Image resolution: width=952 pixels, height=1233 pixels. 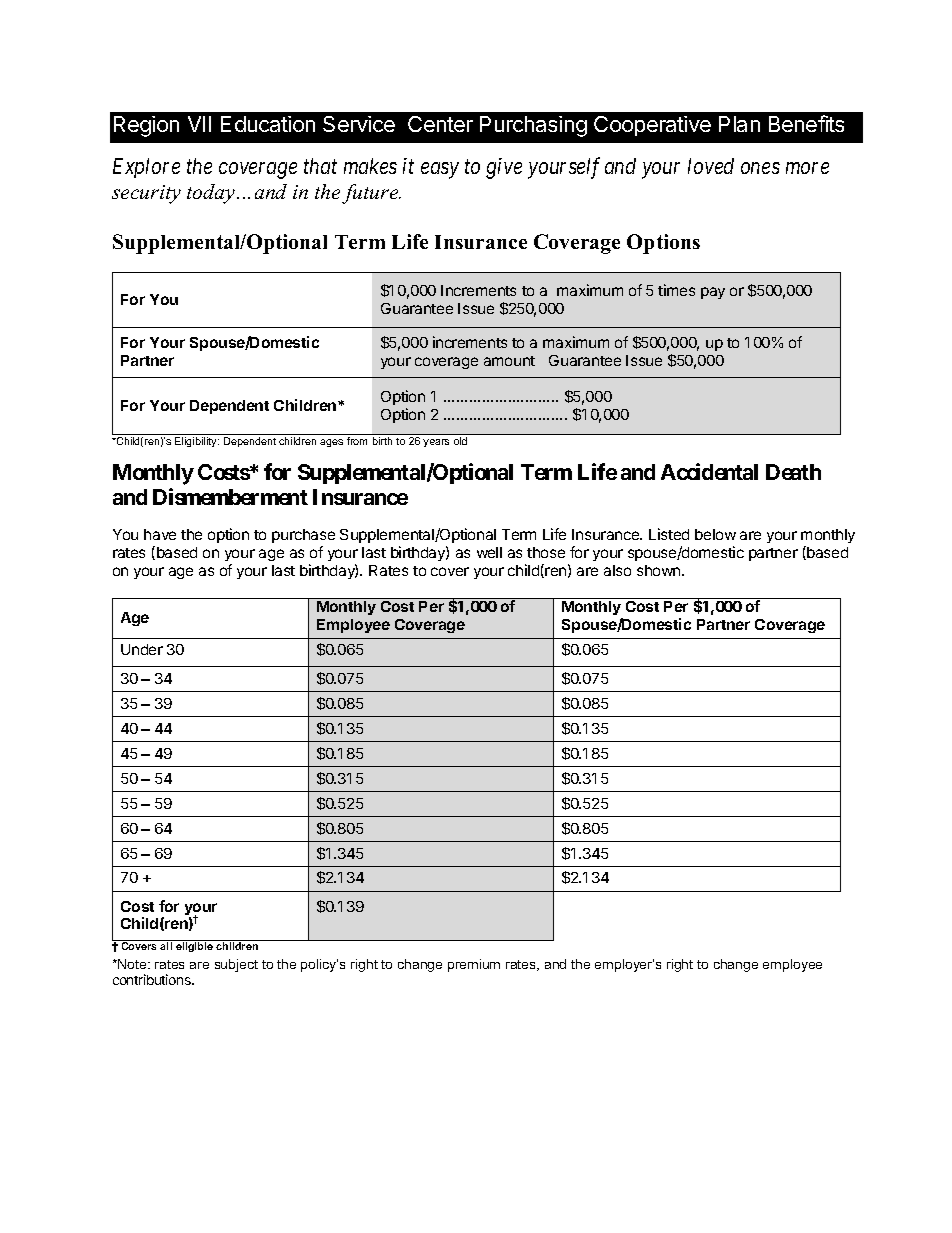 What do you see at coordinates (711, 166) in the screenshot?
I see `loved` at bounding box center [711, 166].
